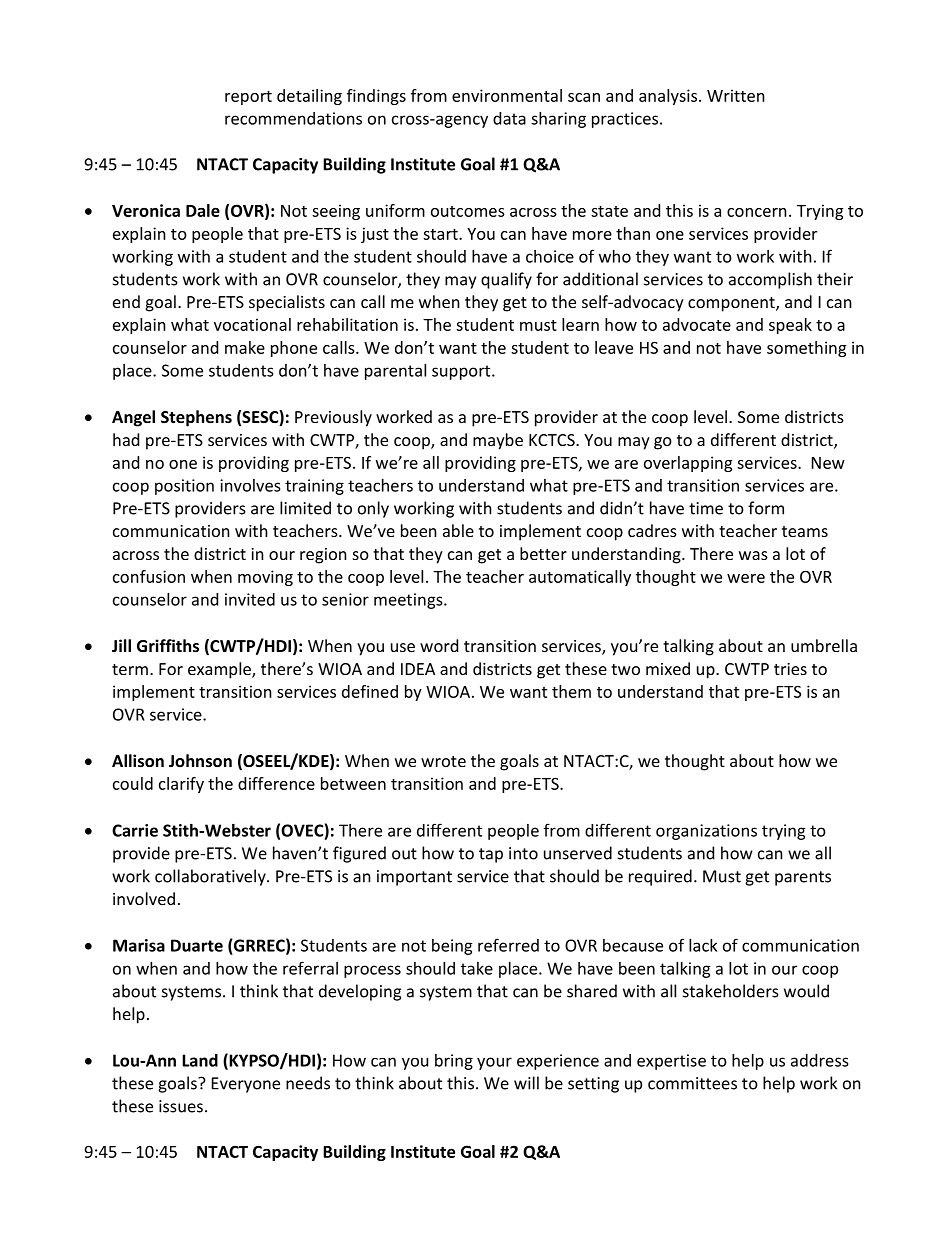 This screenshot has width=952, height=1233. What do you see at coordinates (200, 1060) in the screenshot?
I see `Land` at bounding box center [200, 1060].
